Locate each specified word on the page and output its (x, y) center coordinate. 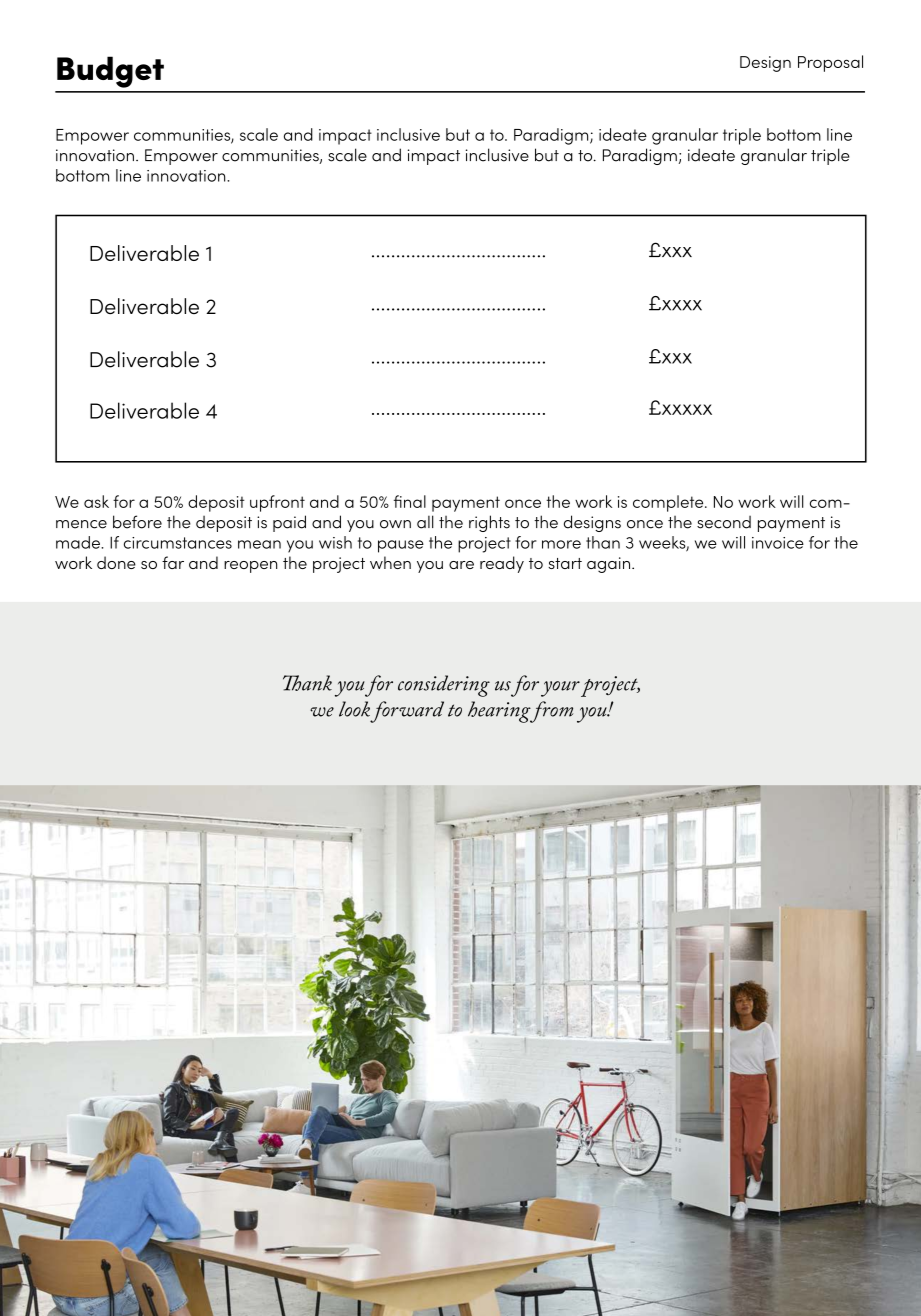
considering (444, 686)
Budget (110, 72)
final (410, 501)
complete (669, 503)
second (724, 522)
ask (96, 501)
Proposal (830, 63)
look (354, 709)
